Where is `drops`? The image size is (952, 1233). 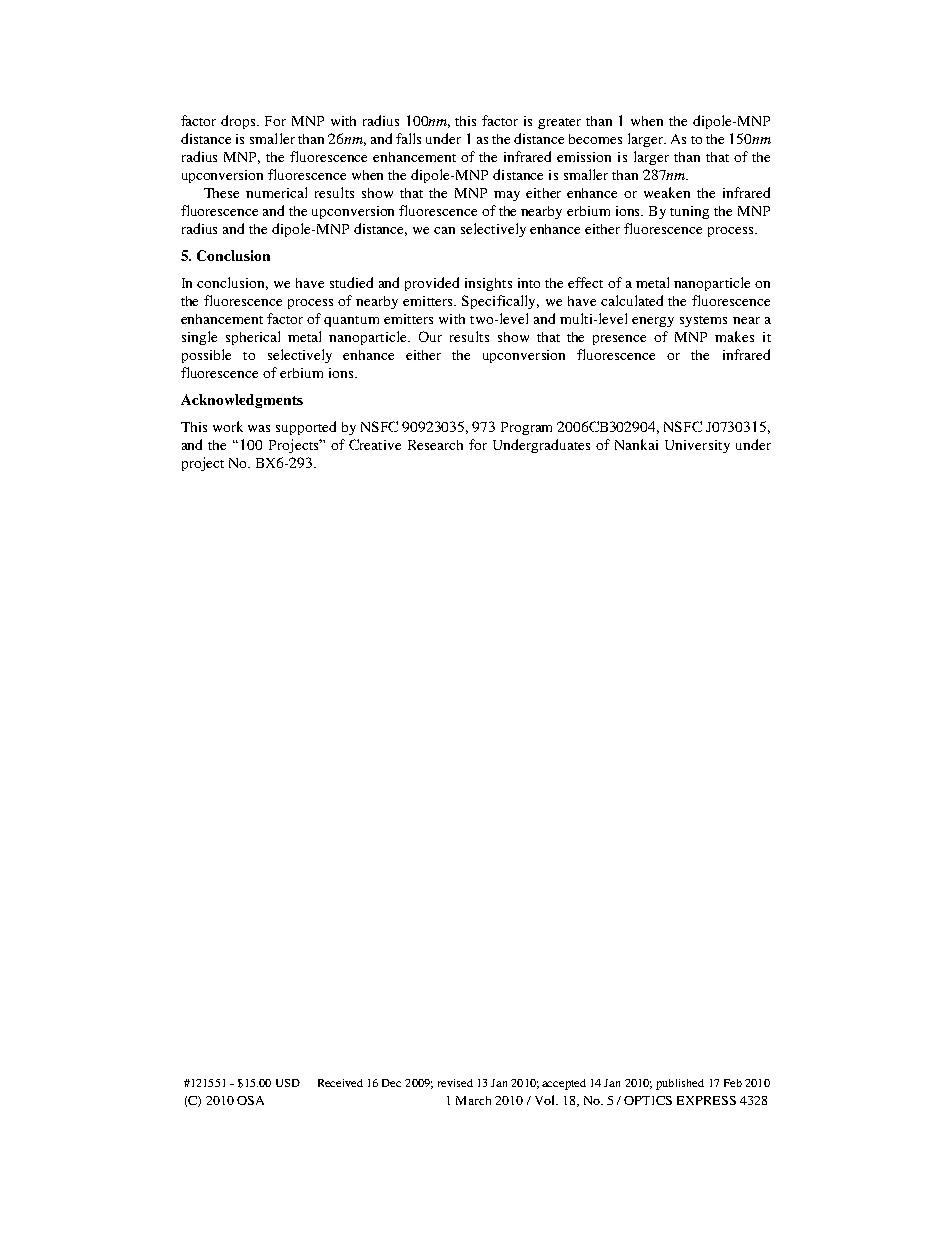
drops is located at coordinates (240, 122).
